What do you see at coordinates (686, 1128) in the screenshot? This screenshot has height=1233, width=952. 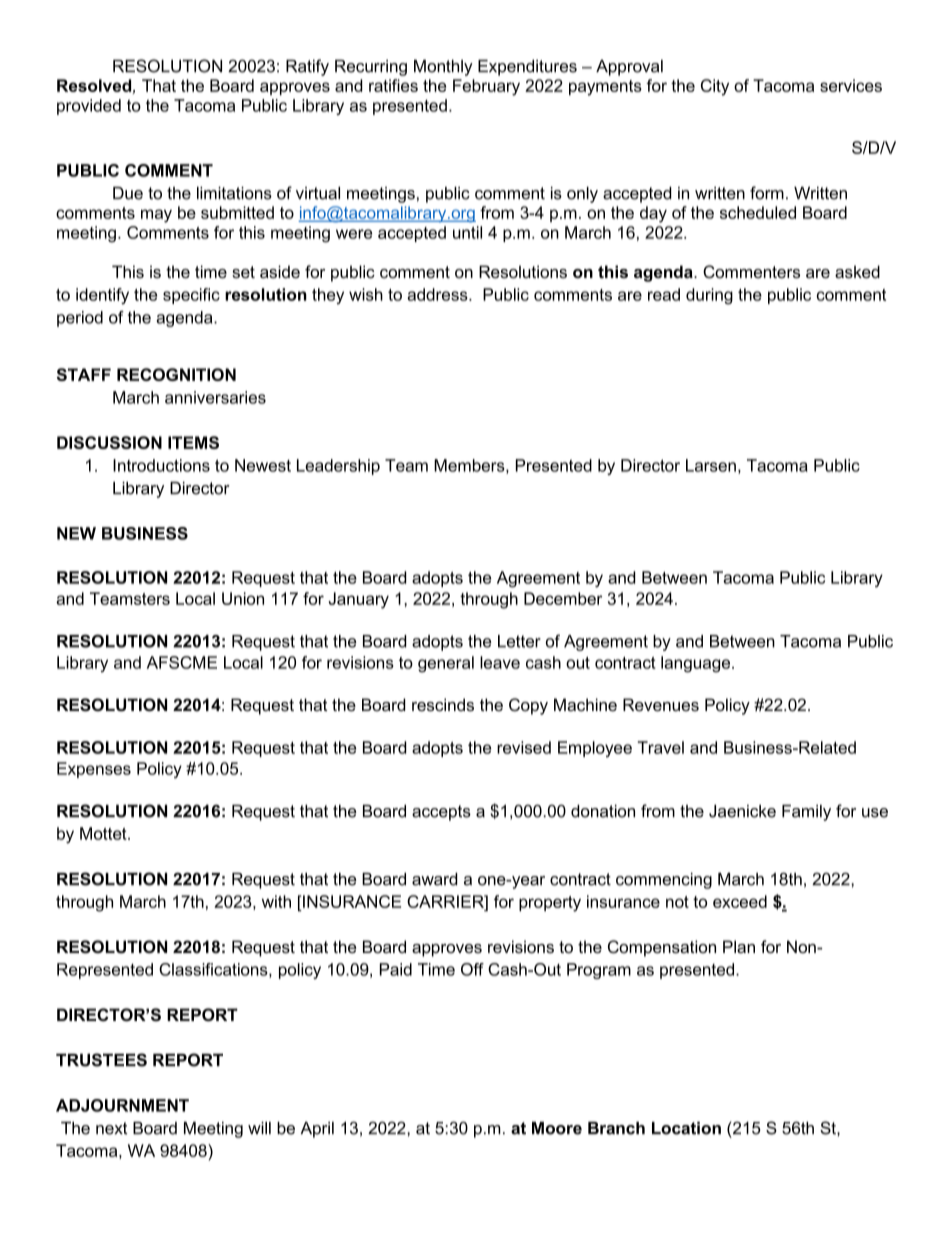 I see `Location` at bounding box center [686, 1128].
